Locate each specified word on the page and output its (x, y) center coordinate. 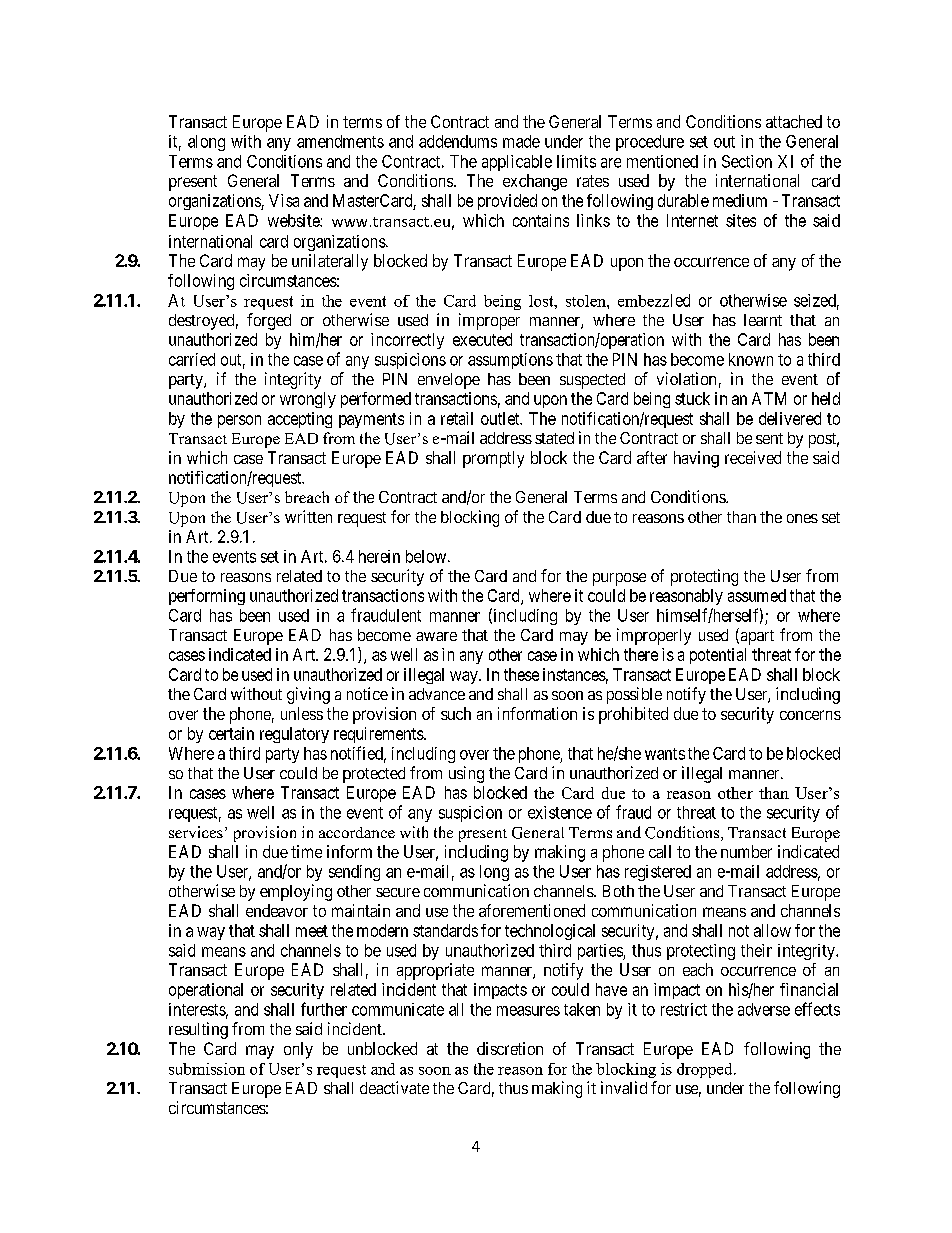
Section (747, 161)
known (751, 359)
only (298, 1050)
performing (207, 597)
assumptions (510, 361)
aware (436, 636)
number (746, 851)
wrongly (308, 400)
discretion (510, 1048)
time (306, 851)
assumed (757, 595)
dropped (706, 1070)
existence (560, 812)
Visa (284, 200)
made (521, 141)
